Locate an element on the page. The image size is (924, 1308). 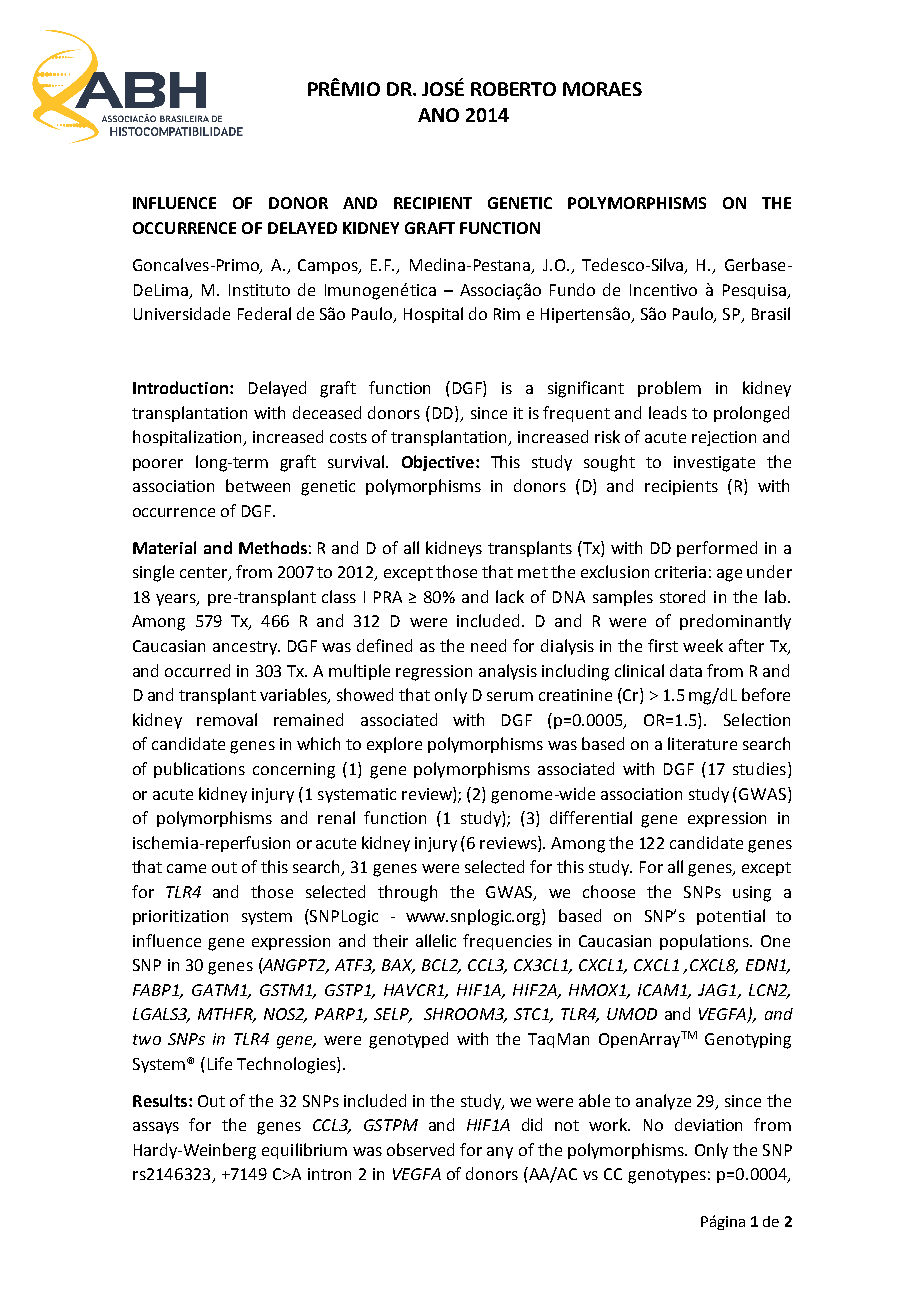
ANO is located at coordinates (438, 115).
